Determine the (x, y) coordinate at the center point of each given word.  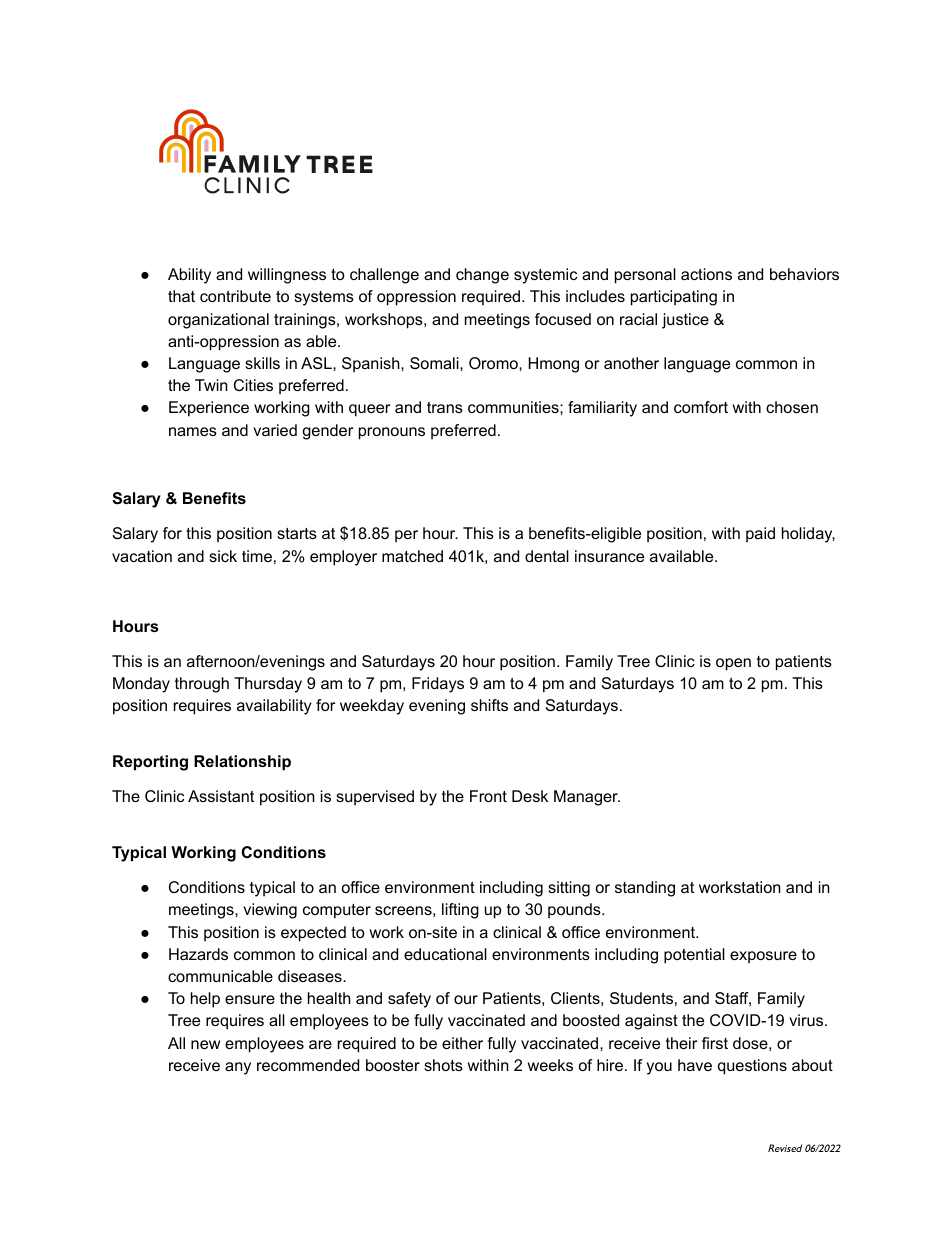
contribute (235, 296)
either (462, 1043)
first (715, 1043)
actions (706, 274)
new (205, 1044)
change (482, 276)
